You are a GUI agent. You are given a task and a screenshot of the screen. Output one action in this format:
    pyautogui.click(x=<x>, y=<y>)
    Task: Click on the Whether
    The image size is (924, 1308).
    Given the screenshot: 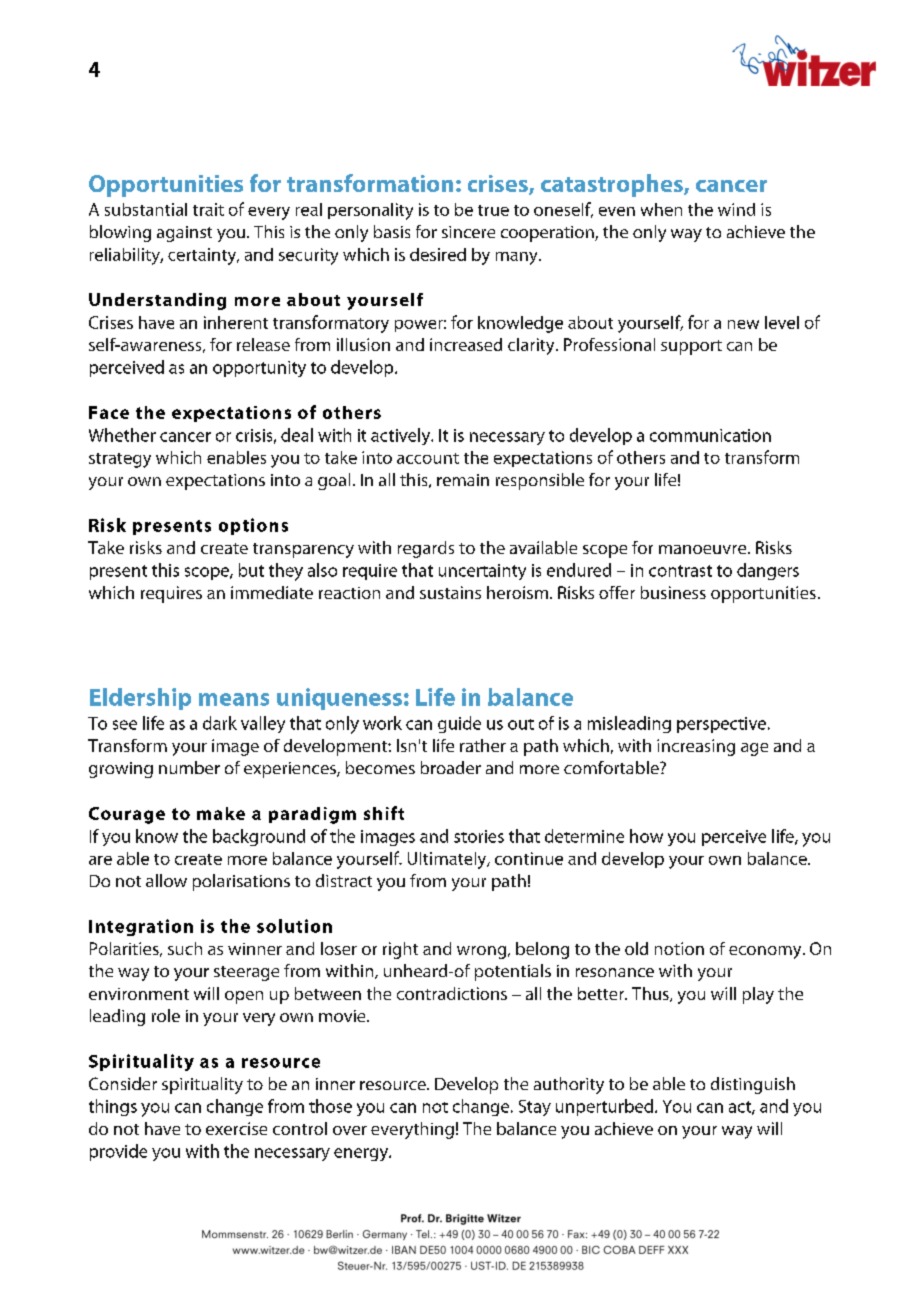 What is the action you would take?
    pyautogui.click(x=122, y=435)
